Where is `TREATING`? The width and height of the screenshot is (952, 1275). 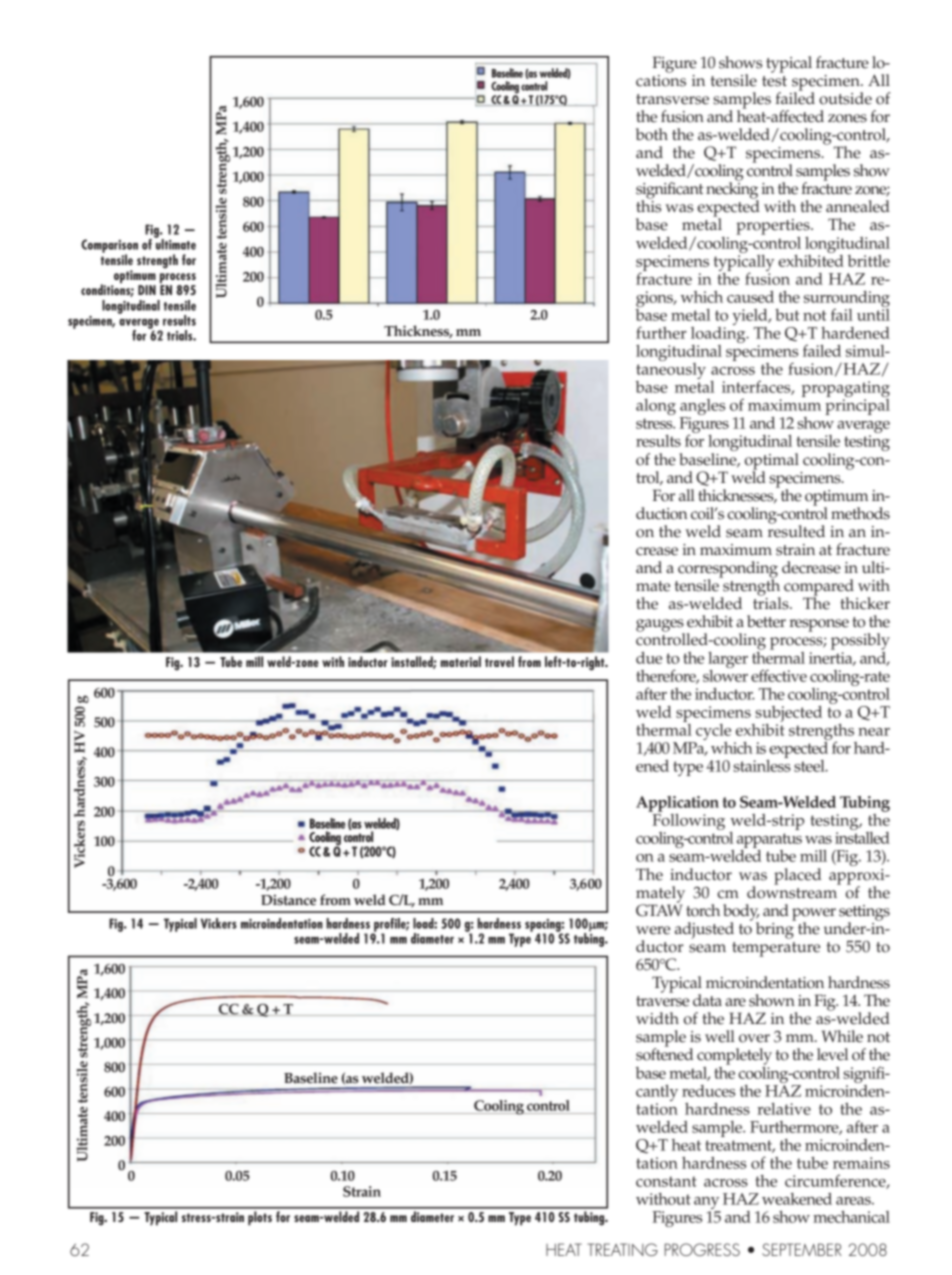 TREATING is located at coordinates (622, 1249).
